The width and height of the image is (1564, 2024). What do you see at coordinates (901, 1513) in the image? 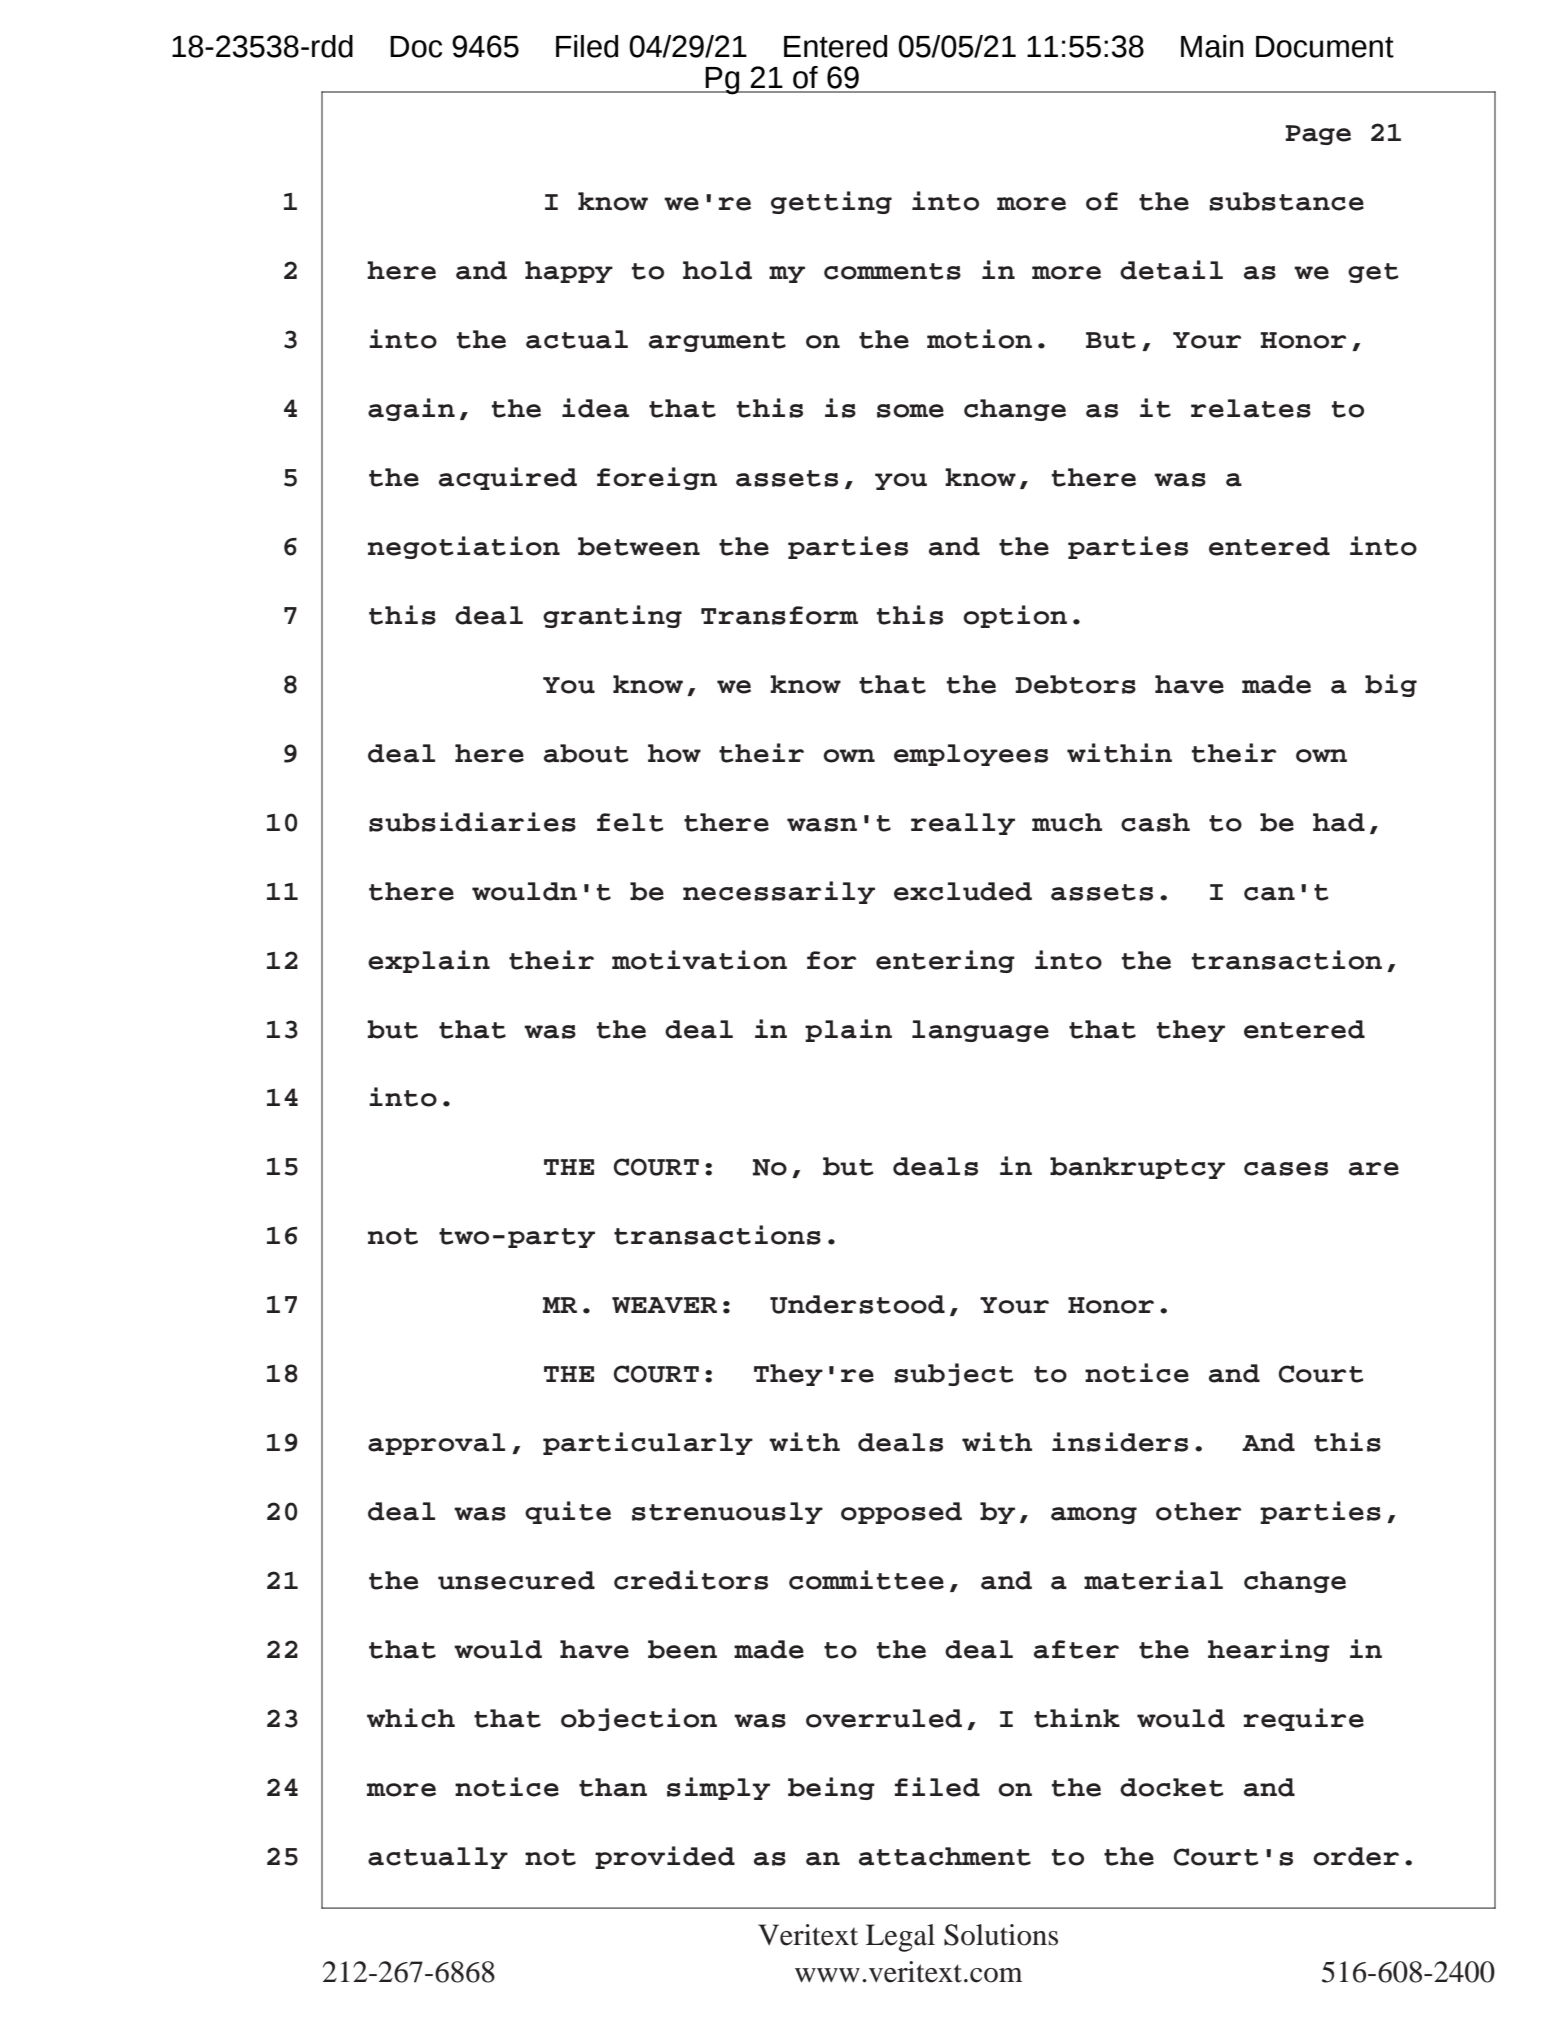
I see `opposed` at bounding box center [901, 1513].
